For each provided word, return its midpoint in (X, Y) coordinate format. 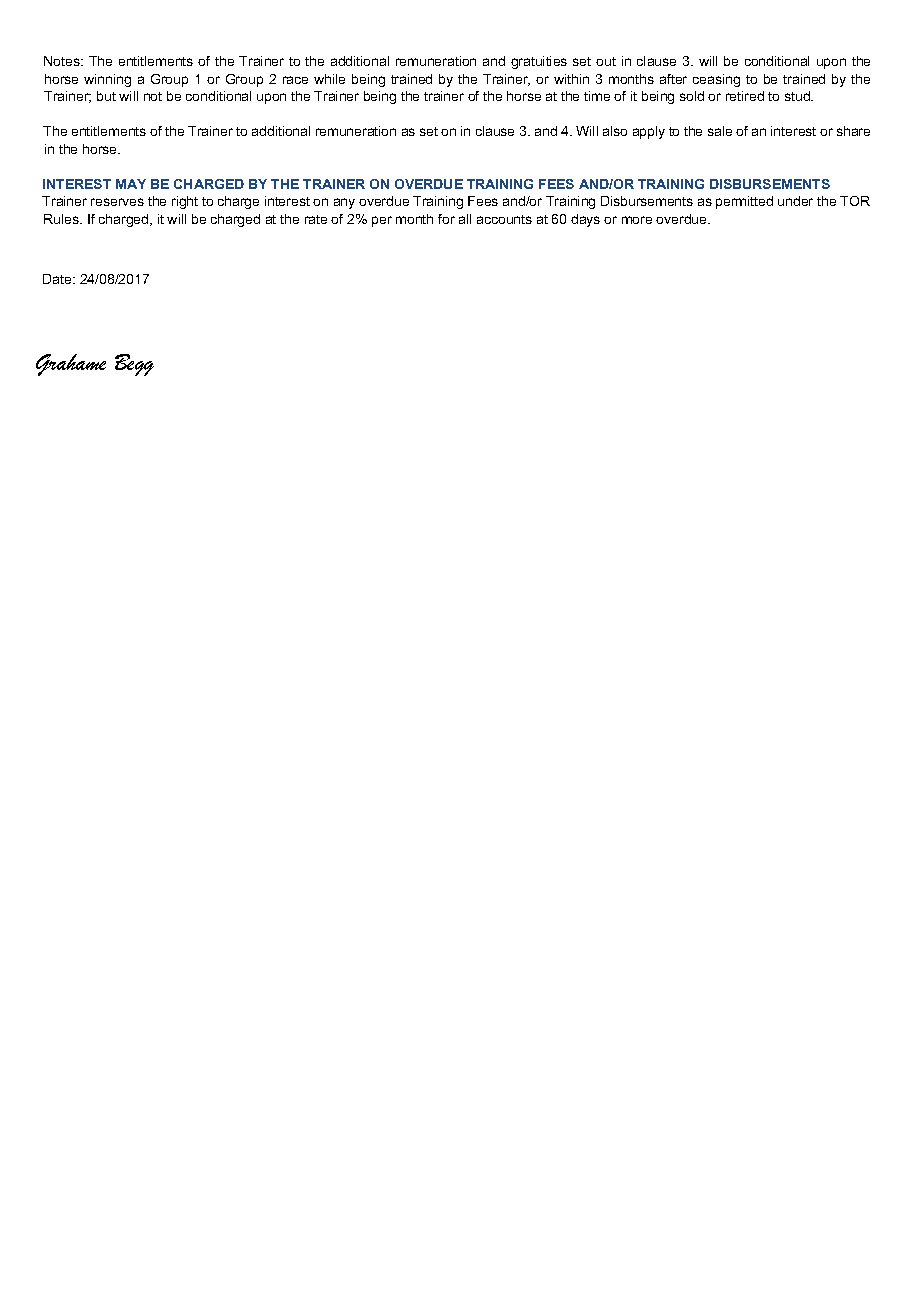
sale (720, 131)
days (585, 220)
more (637, 220)
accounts (504, 219)
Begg (134, 365)
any (344, 203)
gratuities (539, 62)
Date (58, 279)
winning (107, 80)
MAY (131, 184)
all (465, 219)
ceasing (716, 80)
